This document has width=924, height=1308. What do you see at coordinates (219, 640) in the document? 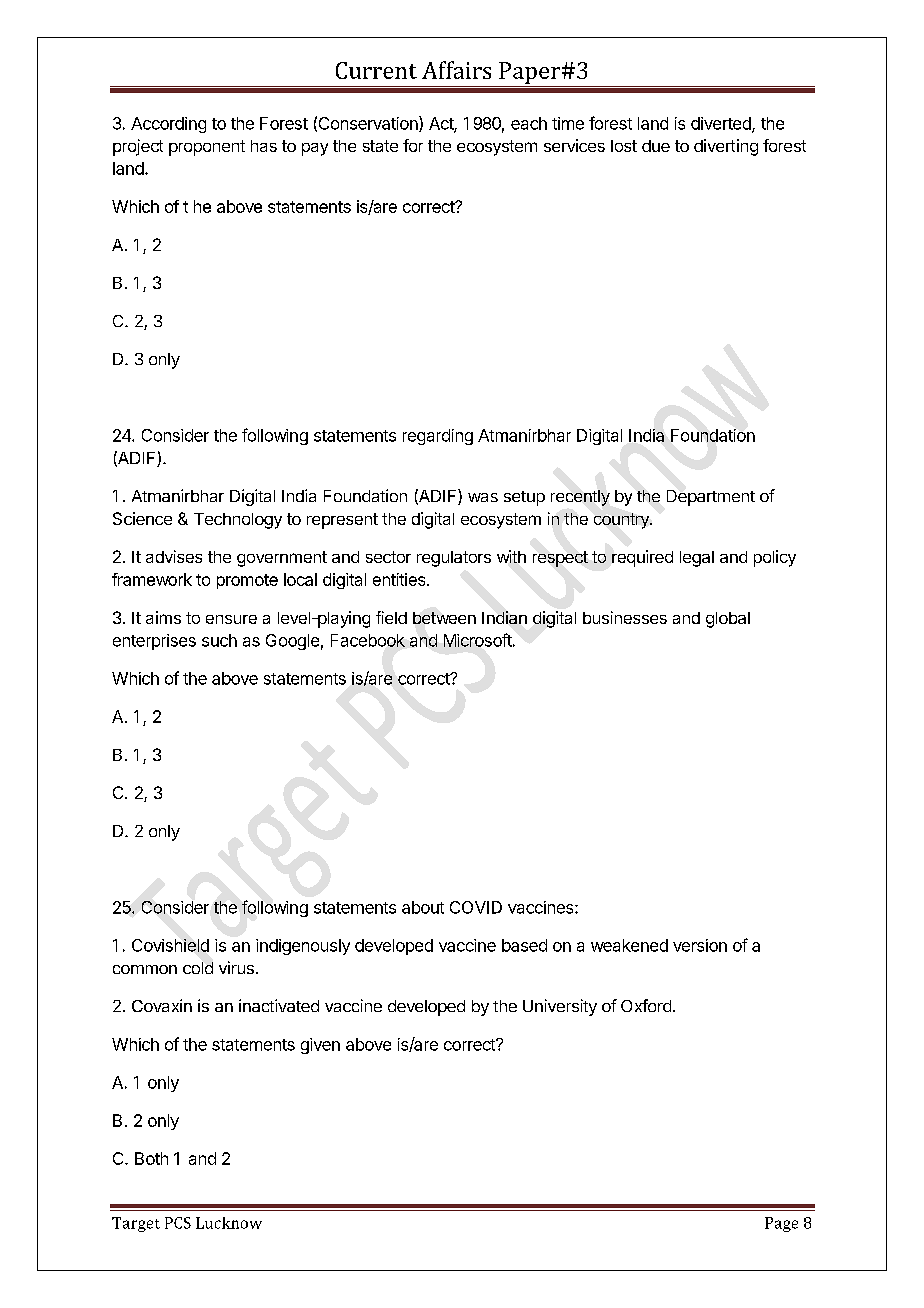
I see `such` at bounding box center [219, 640].
